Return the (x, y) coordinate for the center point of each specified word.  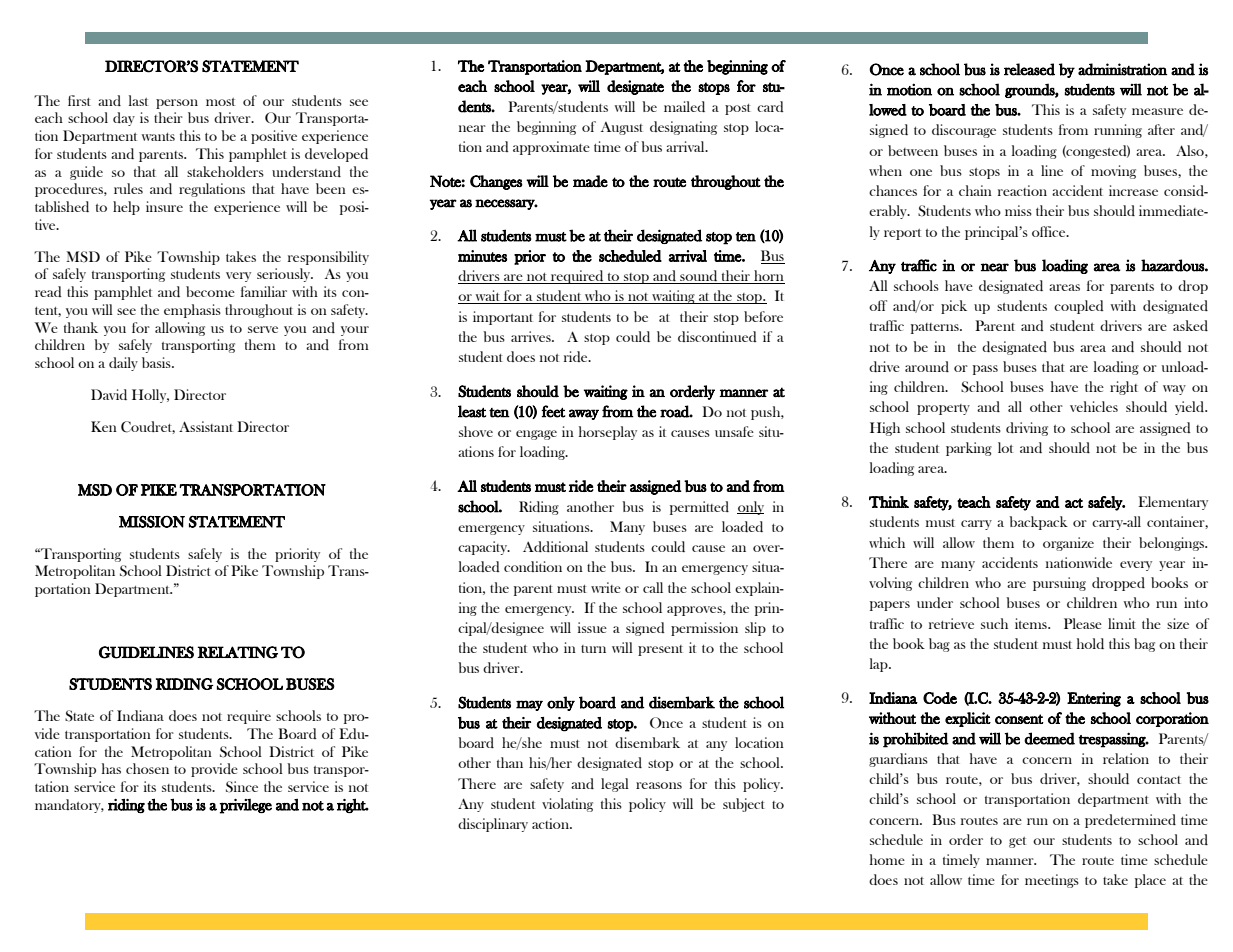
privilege (245, 806)
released (1029, 69)
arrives (532, 336)
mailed (684, 106)
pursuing (1059, 584)
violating (567, 805)
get (1017, 842)
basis (157, 362)
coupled (1079, 307)
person (177, 104)
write (606, 587)
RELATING (237, 652)
